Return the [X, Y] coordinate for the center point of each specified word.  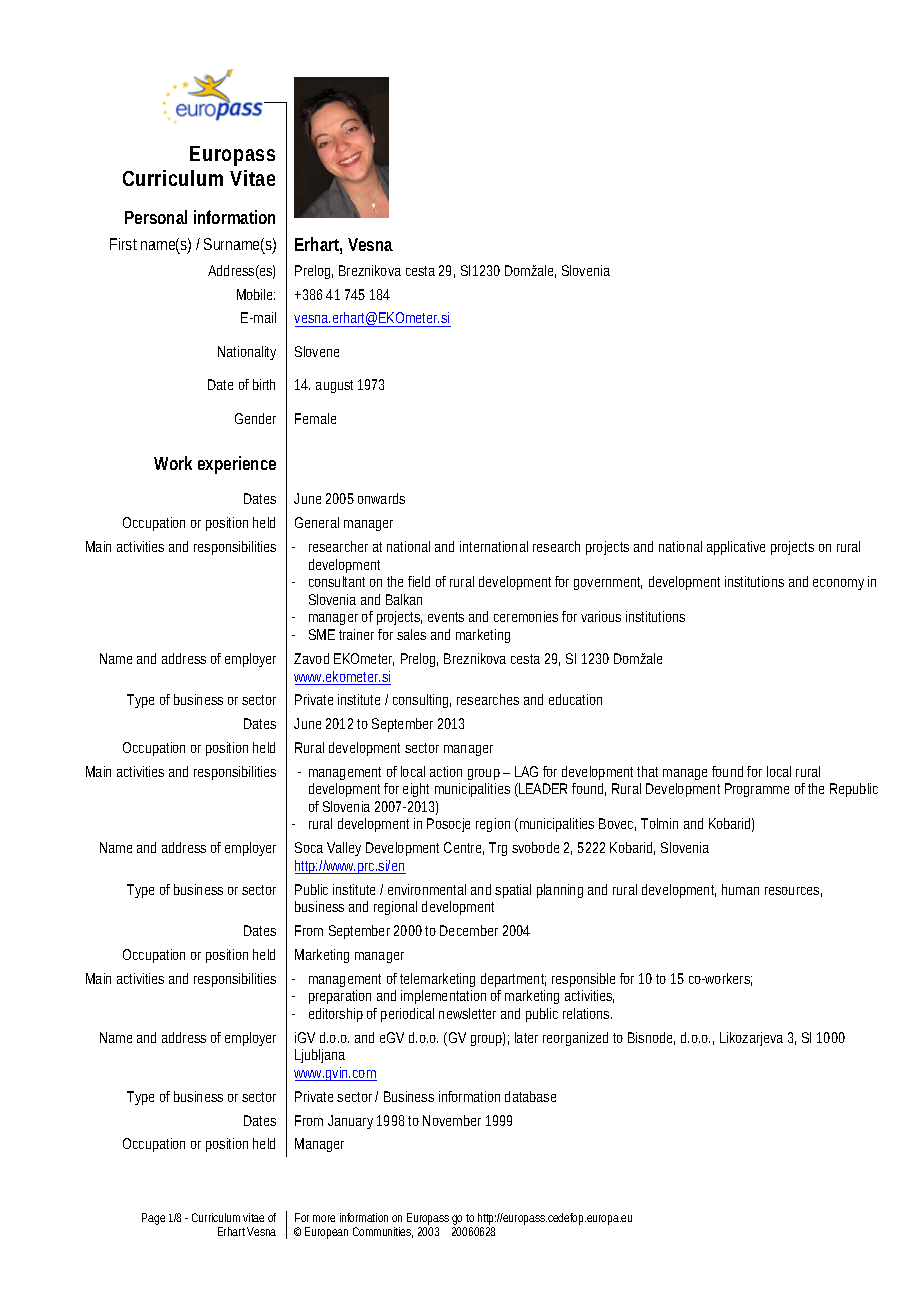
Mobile [254, 294]
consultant [337, 581]
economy [838, 584]
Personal [156, 217]
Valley [344, 849]
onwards [381, 498]
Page [153, 1219]
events [446, 617]
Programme [757, 790]
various [601, 616]
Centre [462, 847]
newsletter [467, 1013]
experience [237, 465]
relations [586, 1013]
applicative [736, 548]
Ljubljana [320, 1056]
